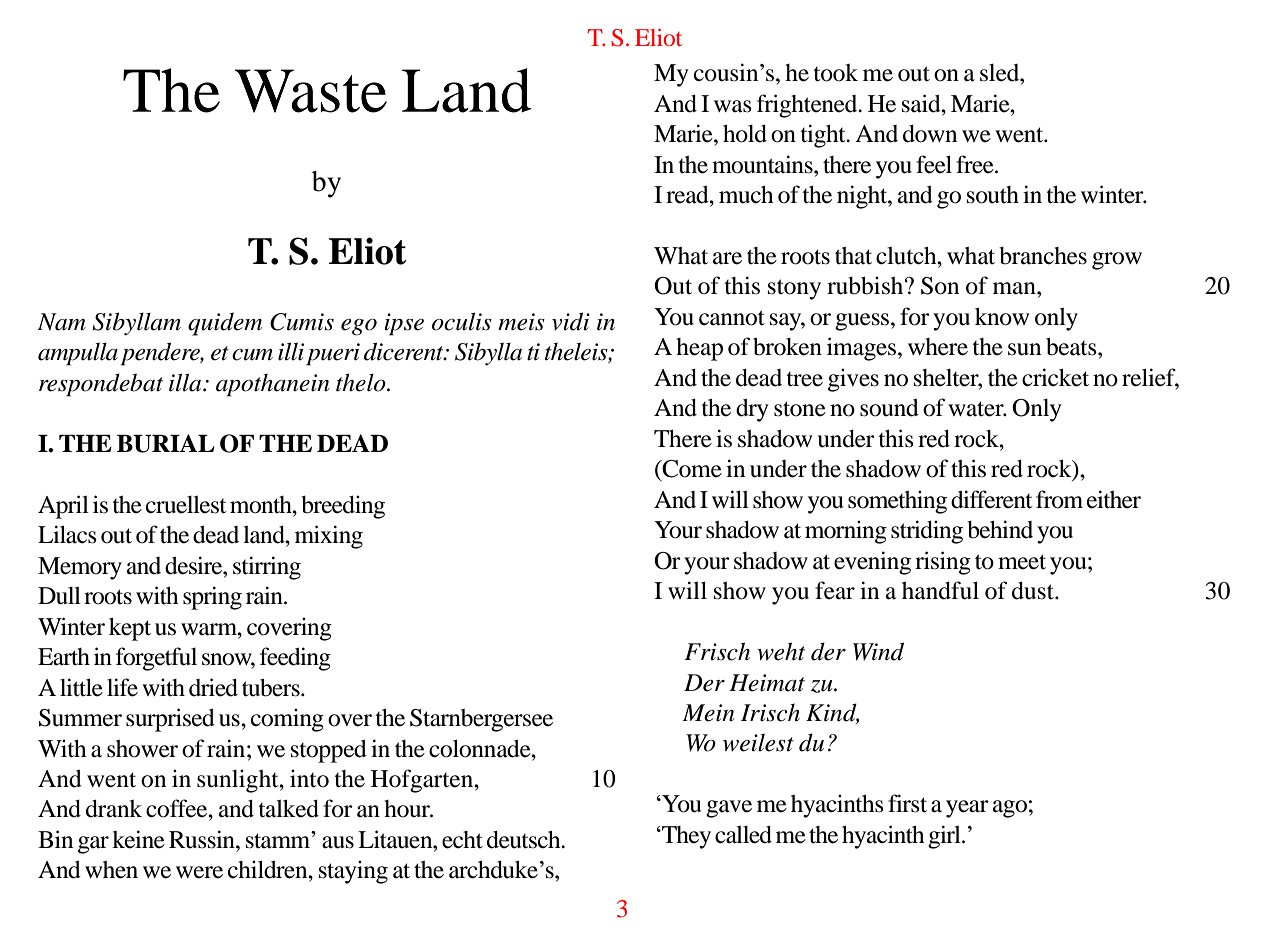 Image resolution: width=1270 pixels, height=952 pixels. I want to click on Waste, so click(311, 91).
